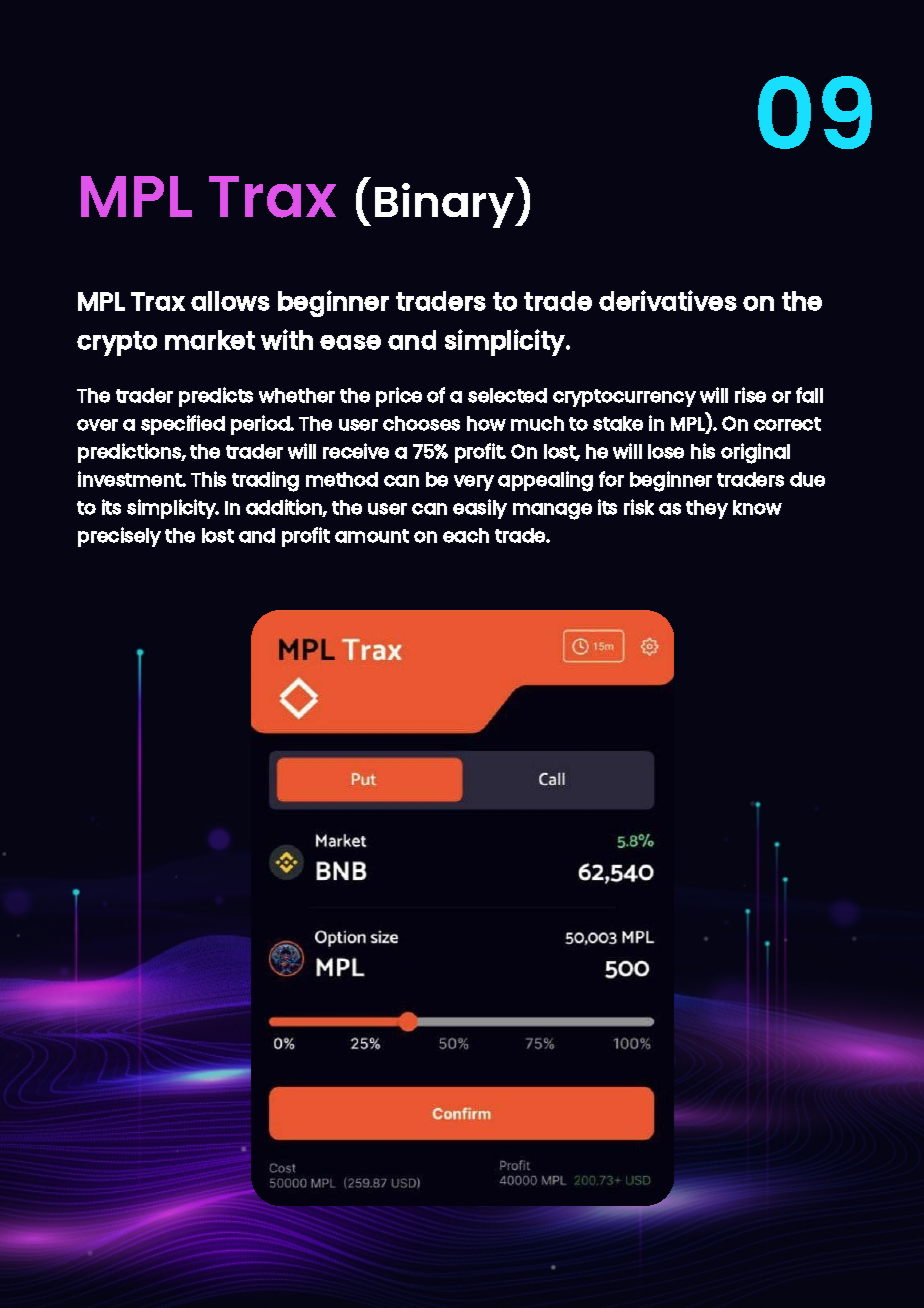 The height and width of the screenshot is (1308, 924). I want to click on specified, so click(183, 425).
